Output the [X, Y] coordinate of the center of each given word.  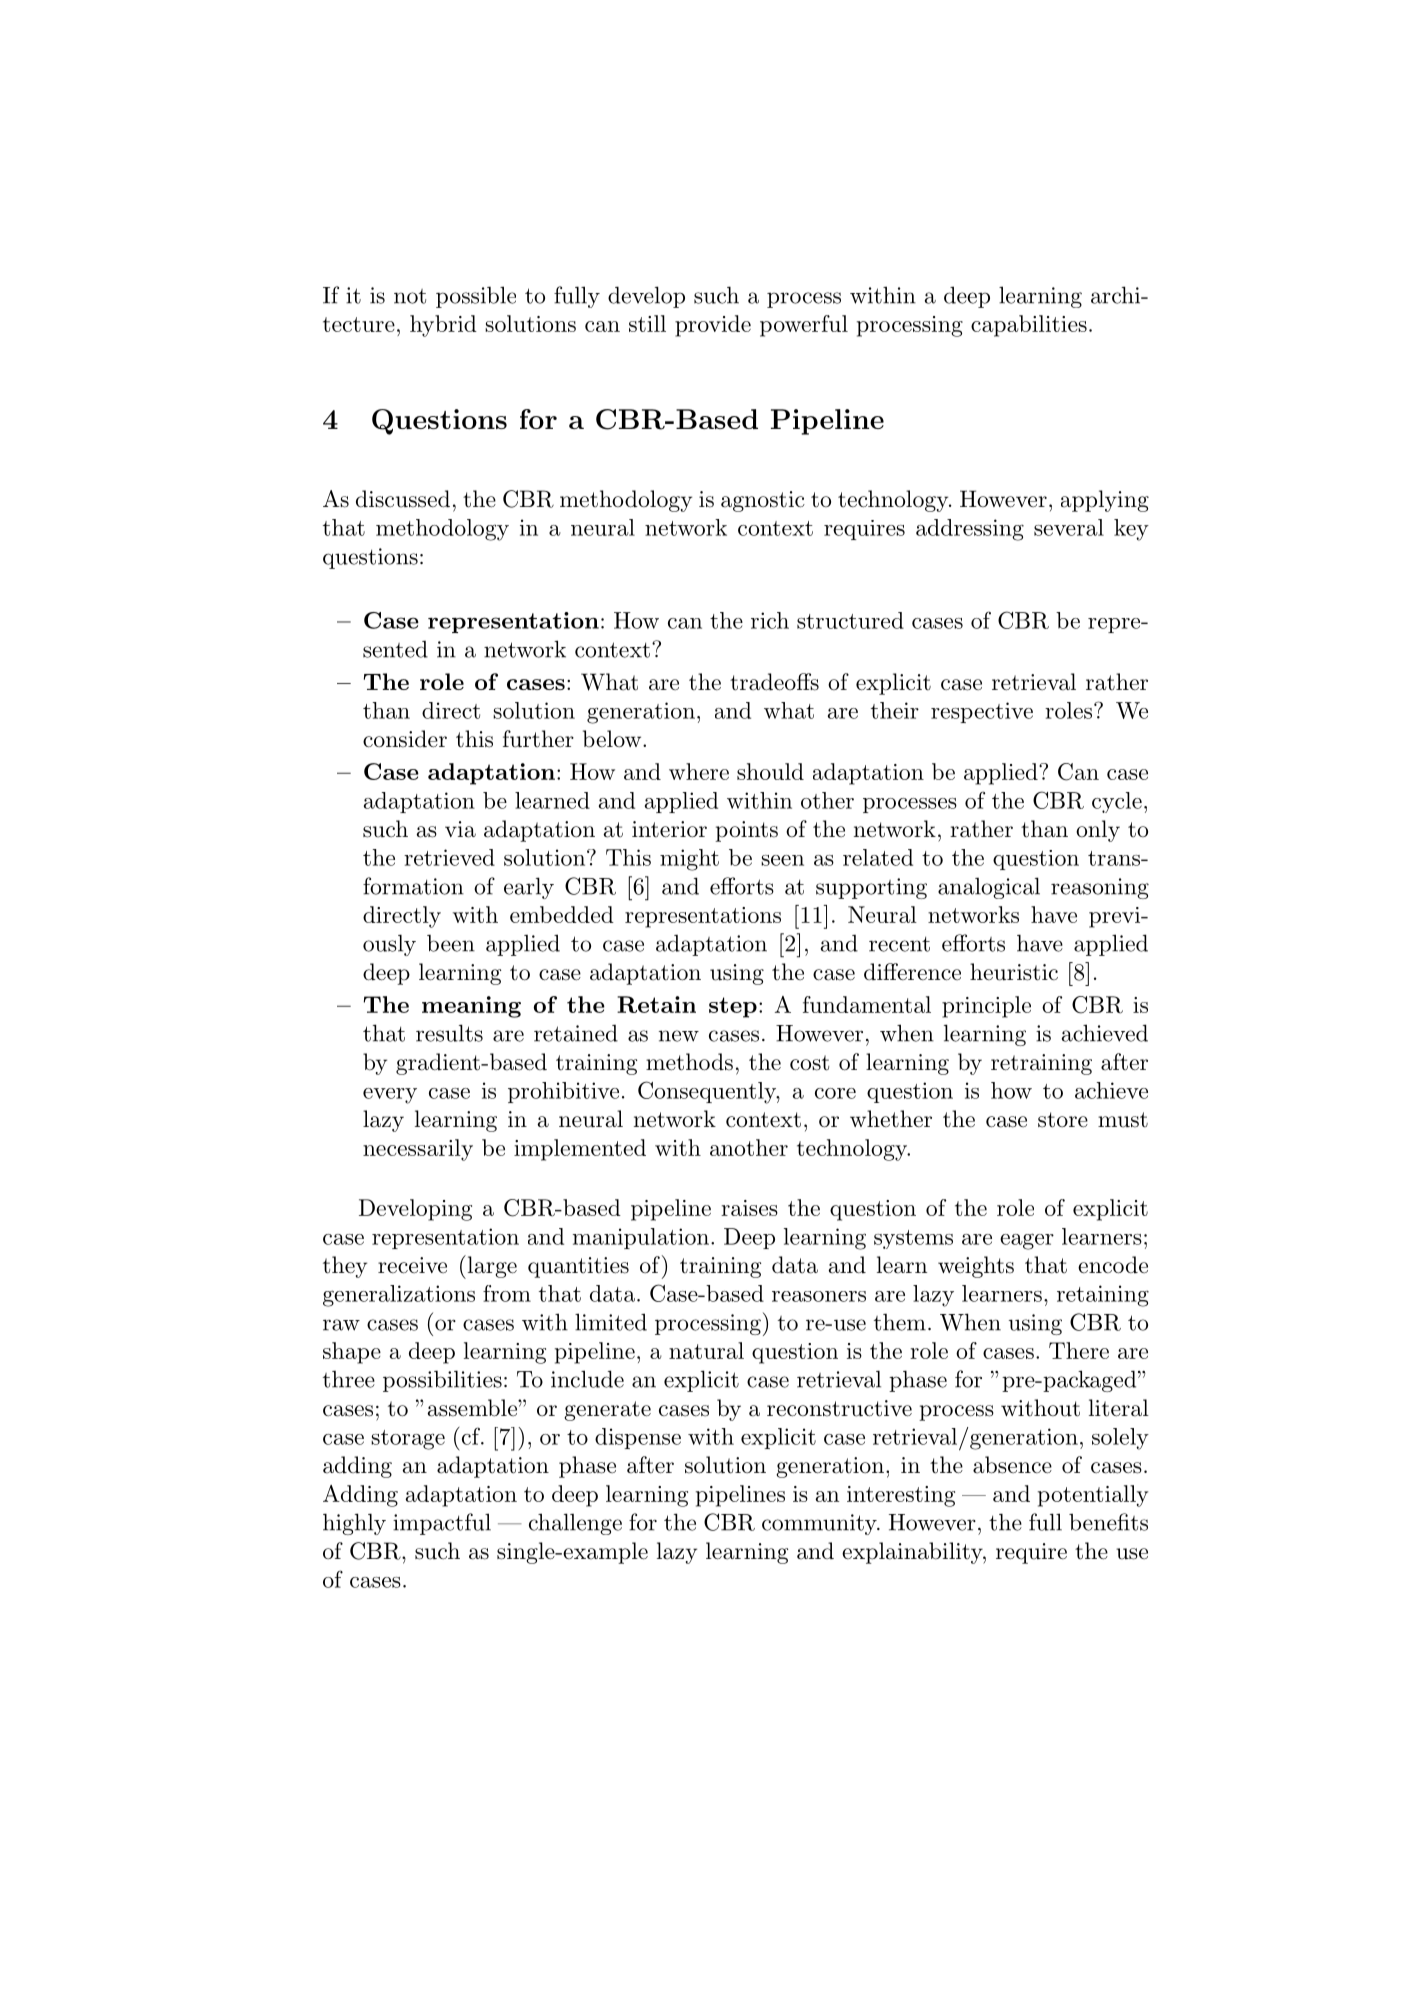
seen [782, 860]
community [820, 1524]
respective [982, 712]
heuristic [1014, 972]
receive [412, 1265]
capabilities [1029, 326]
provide [713, 326]
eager [1027, 1241]
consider [405, 739]
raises [749, 1208]
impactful [442, 1524]
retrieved [449, 857]
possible [476, 297]
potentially [1093, 1496]
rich [770, 620]
